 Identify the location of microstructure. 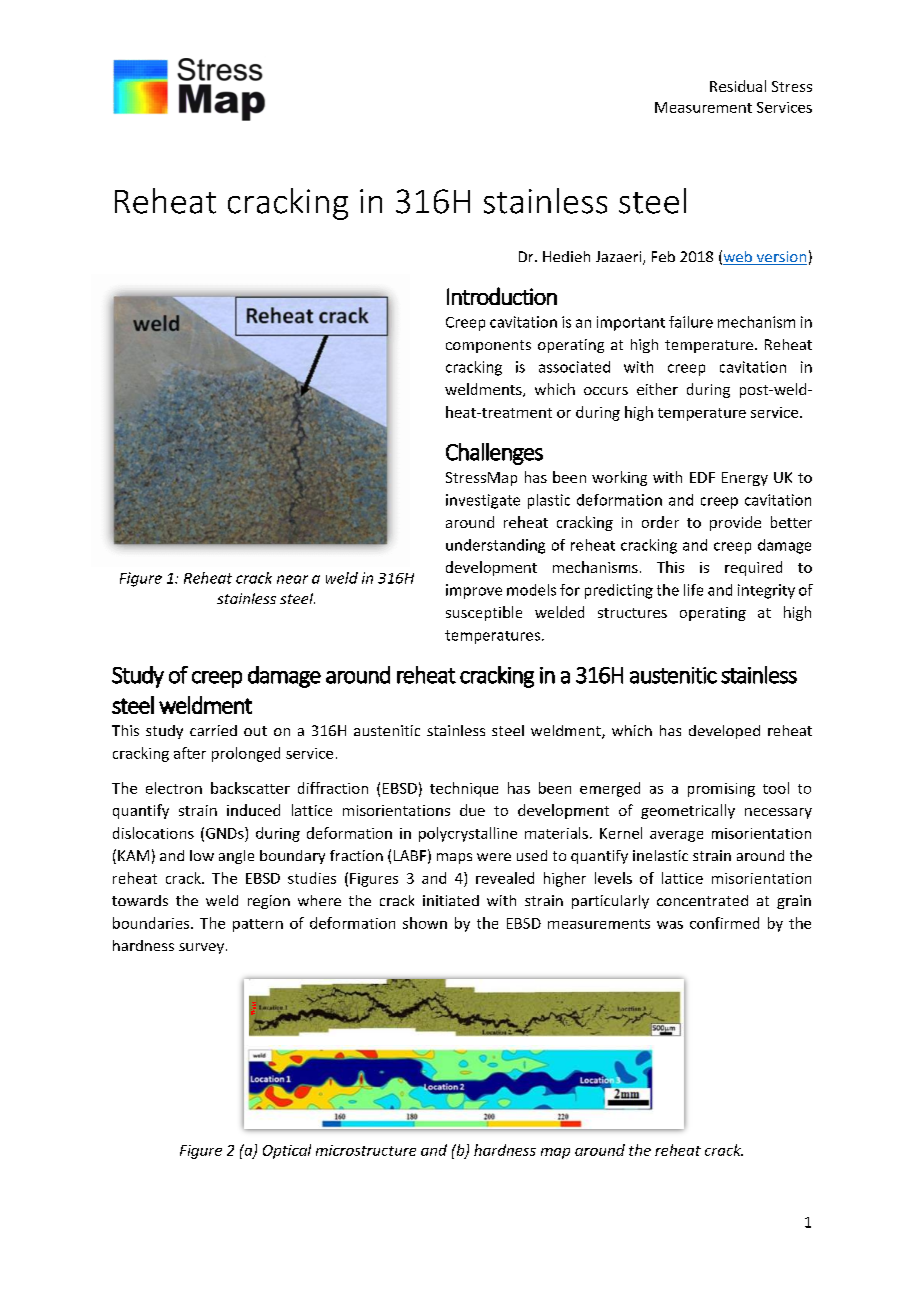
(366, 1150).
